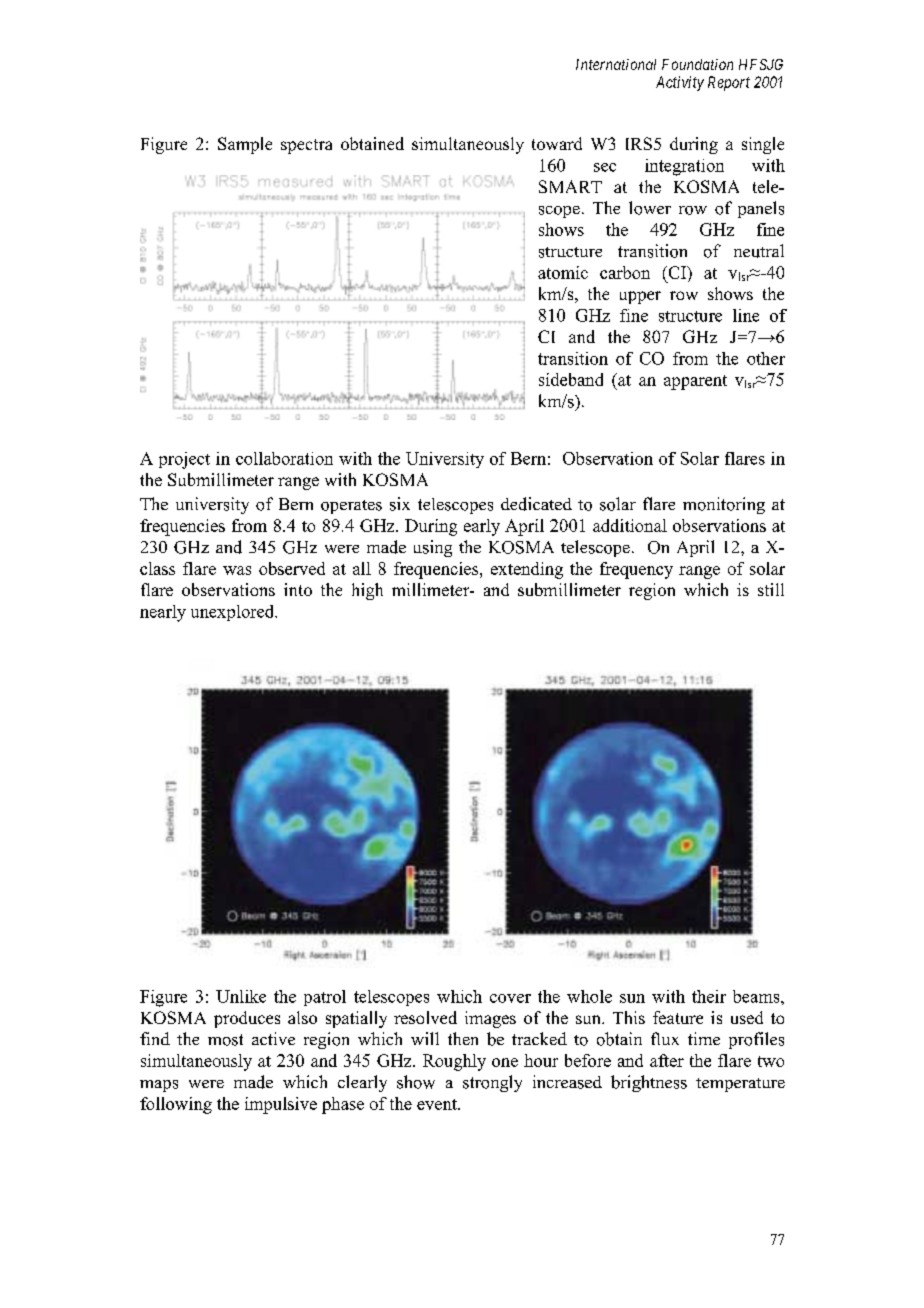  Describe the element at coordinates (225, 1040) in the page. I see `most` at that location.
